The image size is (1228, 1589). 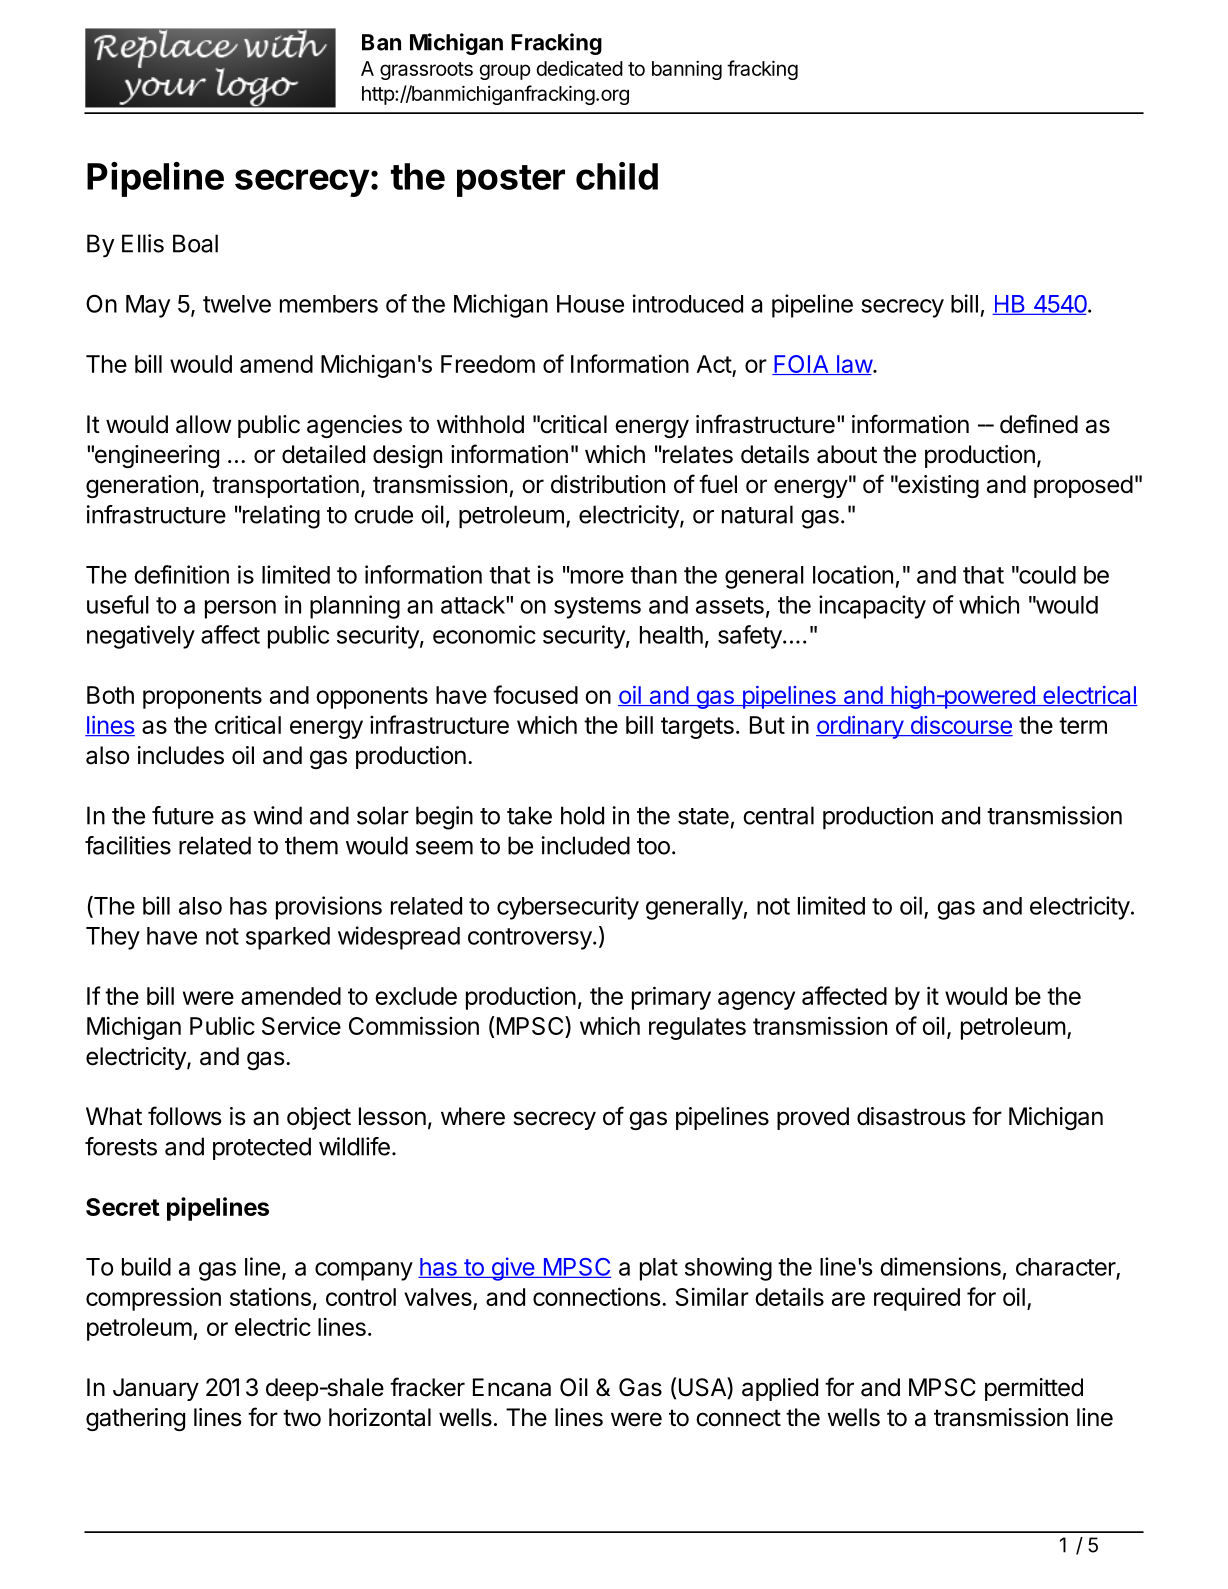 I want to click on sparked, so click(x=288, y=938).
